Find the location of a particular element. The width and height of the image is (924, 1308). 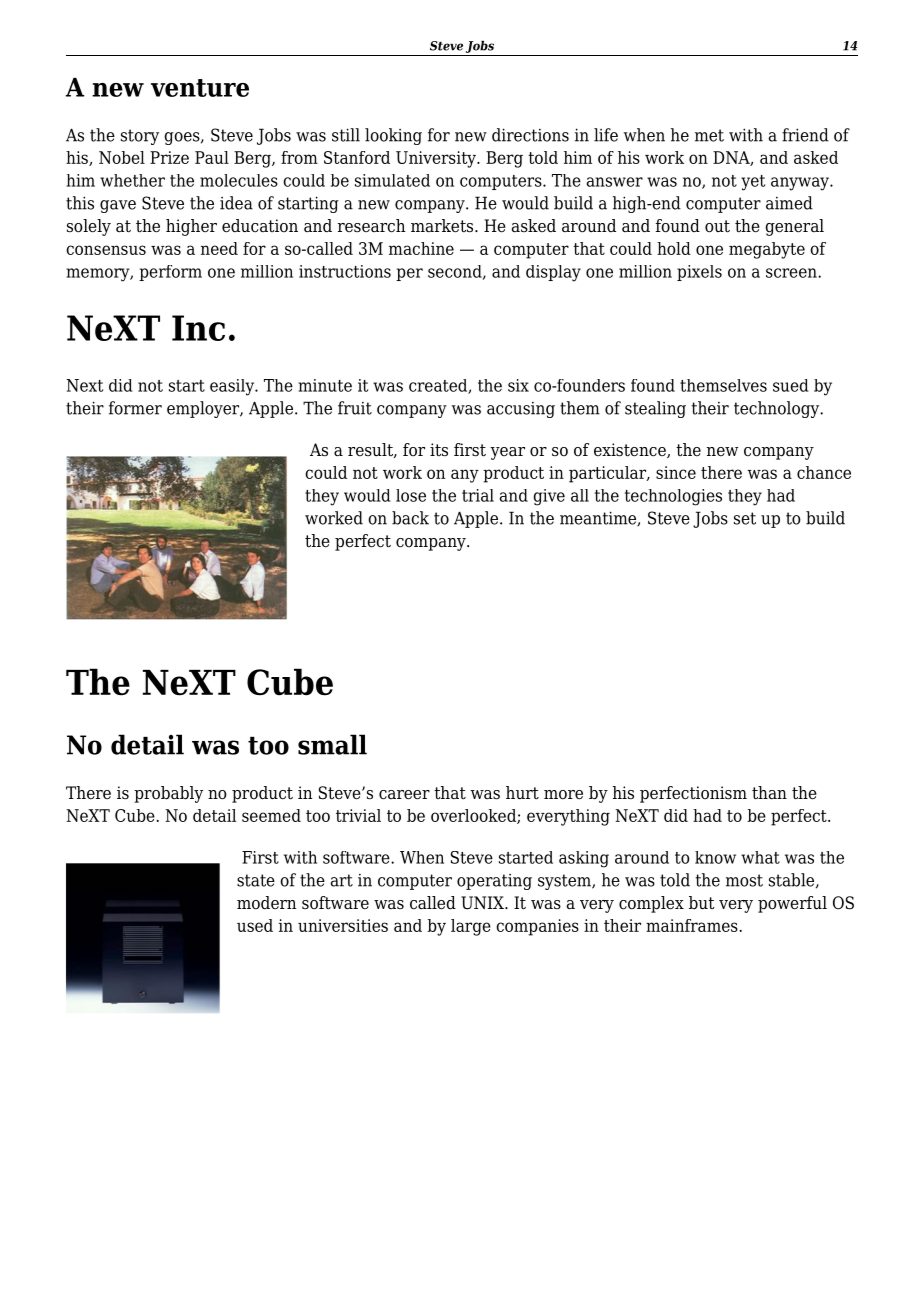

perform is located at coordinates (170, 273).
